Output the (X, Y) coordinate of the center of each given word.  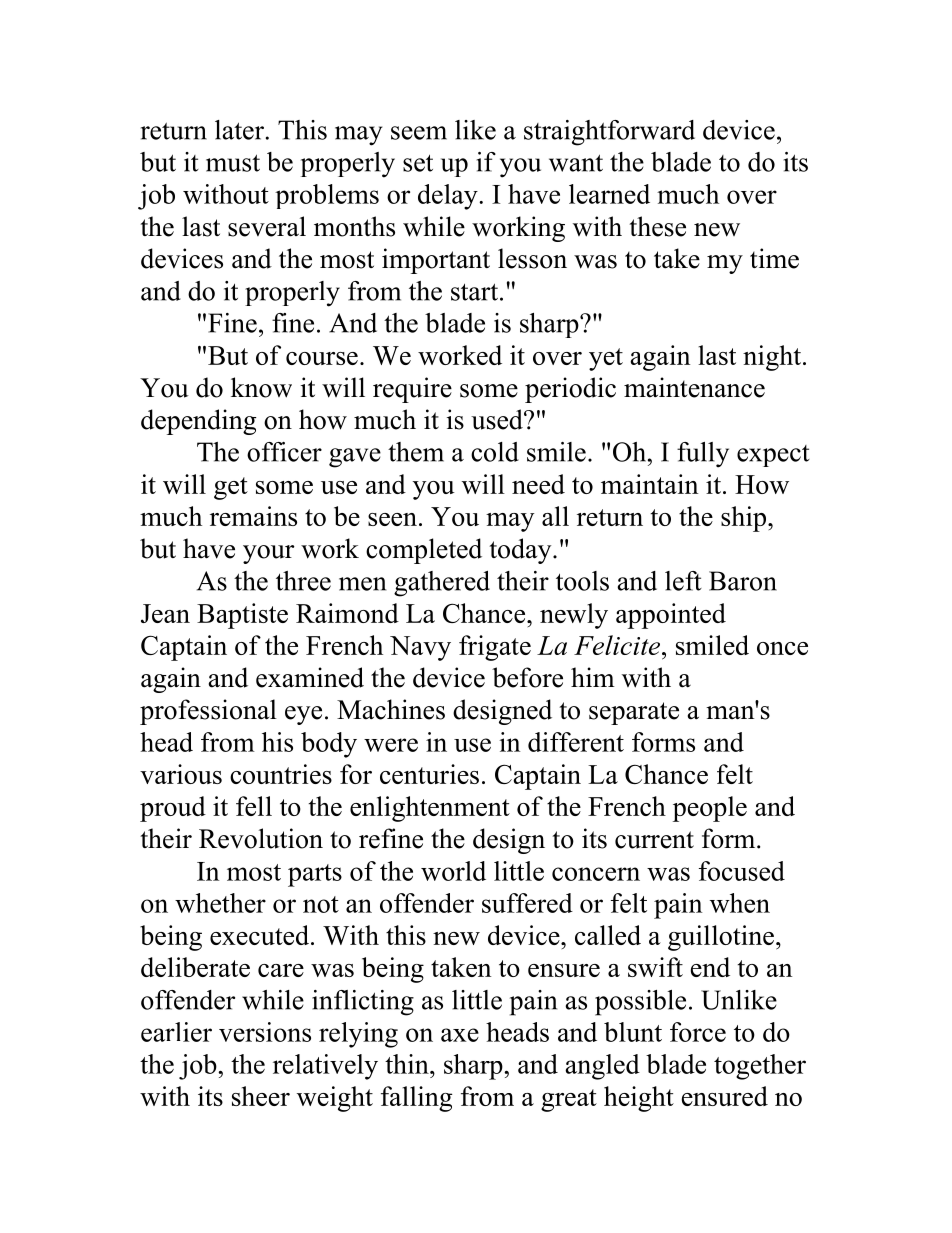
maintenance (694, 387)
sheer (261, 1096)
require (412, 390)
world (453, 871)
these (657, 226)
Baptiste (242, 616)
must (233, 163)
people (710, 809)
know (261, 387)
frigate (495, 648)
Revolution (261, 838)
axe (460, 1035)
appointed (671, 616)
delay (449, 197)
